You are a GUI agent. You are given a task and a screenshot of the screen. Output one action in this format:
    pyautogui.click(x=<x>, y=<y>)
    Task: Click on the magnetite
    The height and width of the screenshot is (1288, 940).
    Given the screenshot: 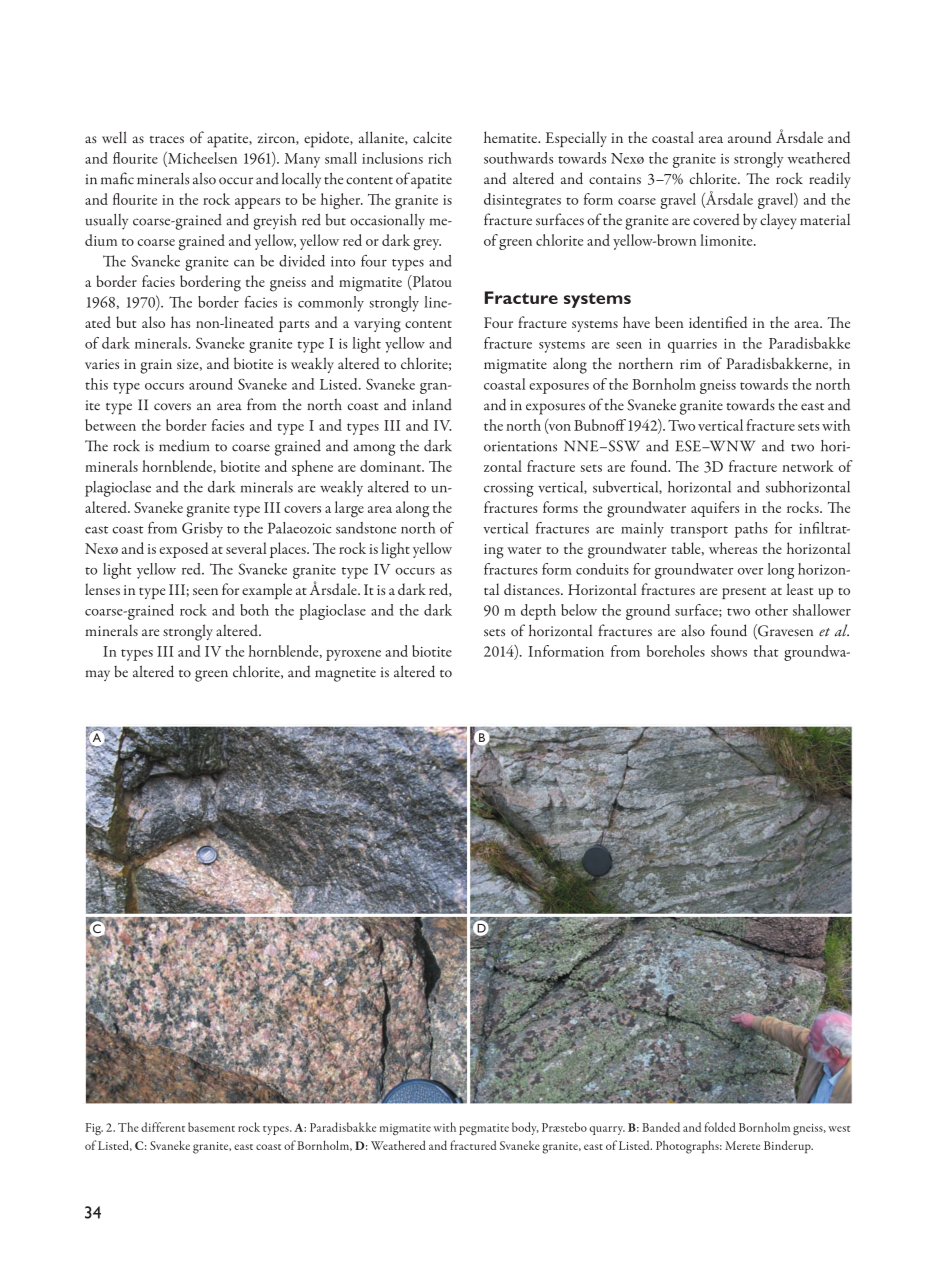 What is the action you would take?
    pyautogui.click(x=345, y=674)
